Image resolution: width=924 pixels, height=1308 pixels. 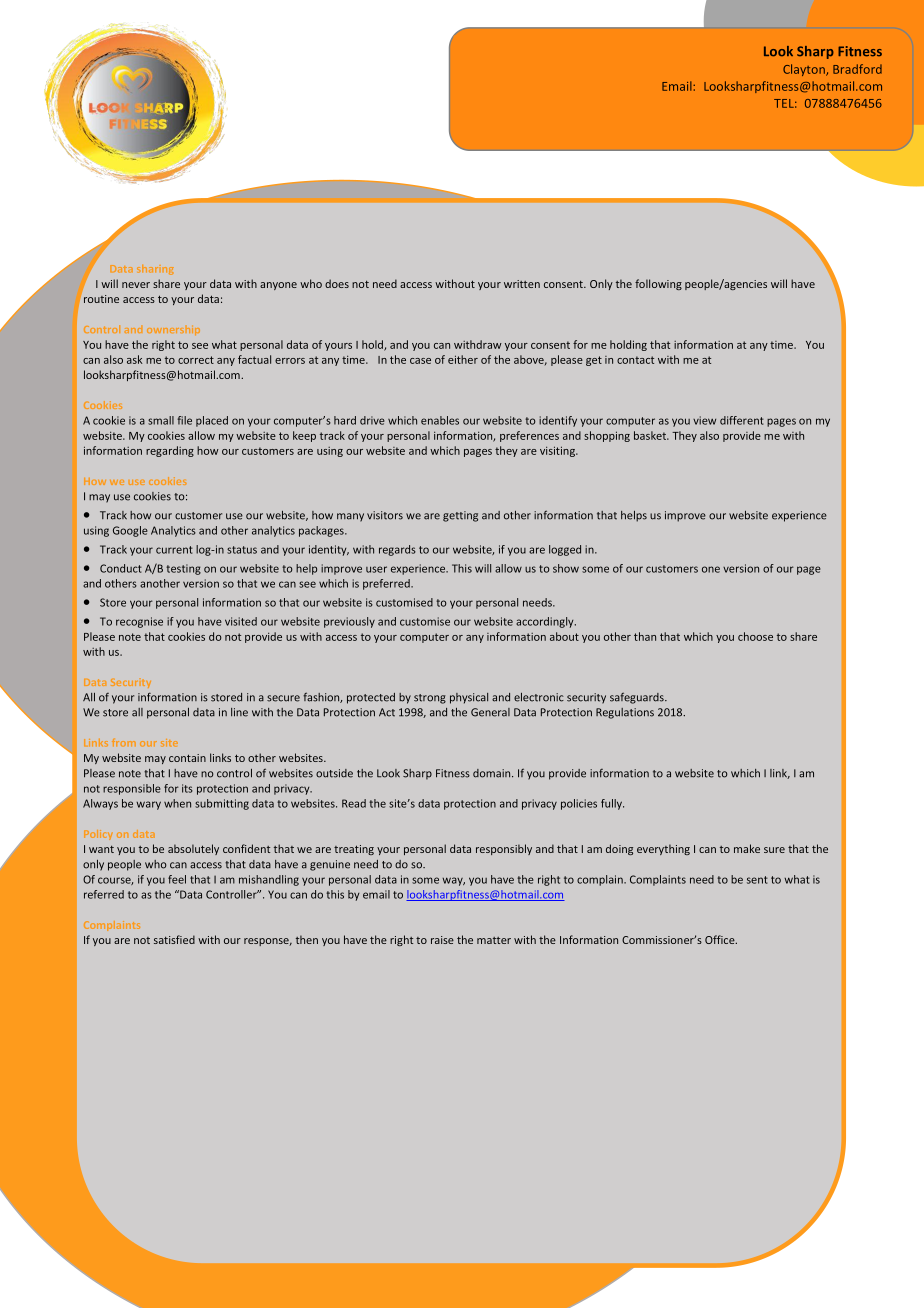 I want to click on recognise, so click(x=139, y=622).
